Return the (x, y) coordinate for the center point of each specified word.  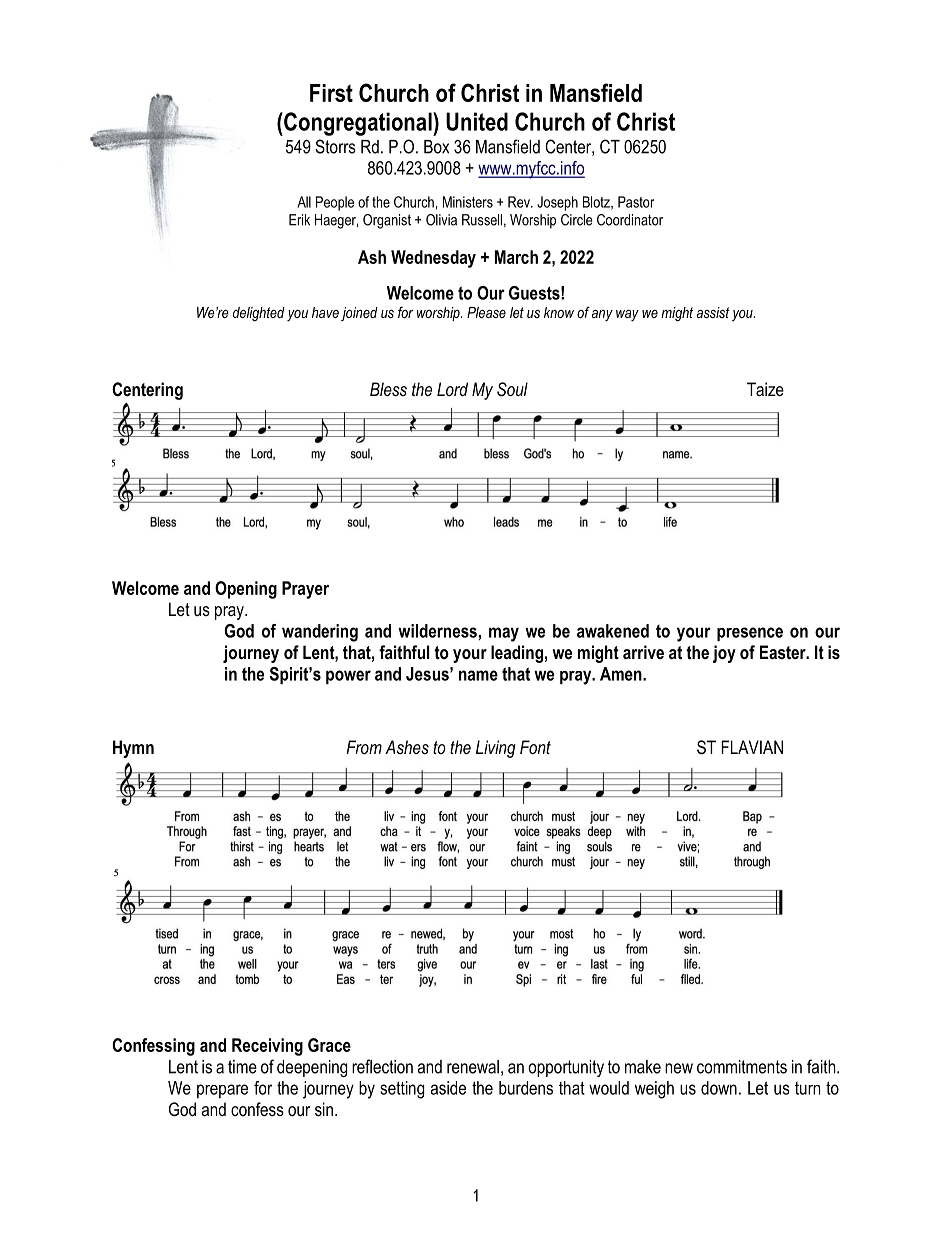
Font (535, 747)
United (477, 121)
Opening (246, 590)
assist (713, 312)
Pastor (636, 202)
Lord (452, 389)
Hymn (133, 749)
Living (496, 749)
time (242, 1067)
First (331, 93)
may (504, 634)
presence (750, 634)
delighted (259, 314)
